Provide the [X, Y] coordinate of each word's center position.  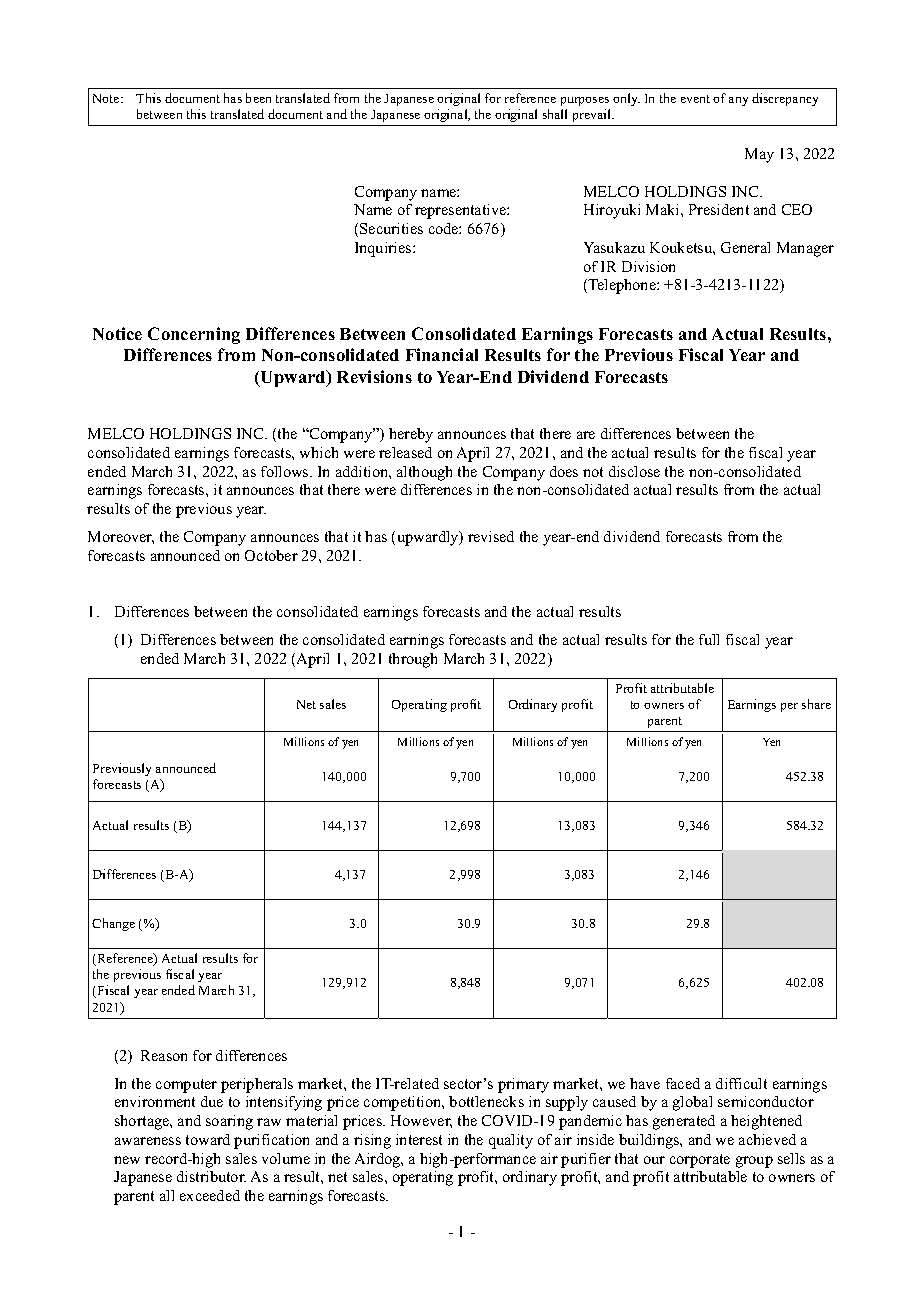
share [816, 704]
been [258, 98]
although [424, 473]
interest [419, 1139]
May [759, 155]
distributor [211, 1176]
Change [113, 924]
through [413, 660]
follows [286, 471]
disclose [634, 471]
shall [555, 114]
